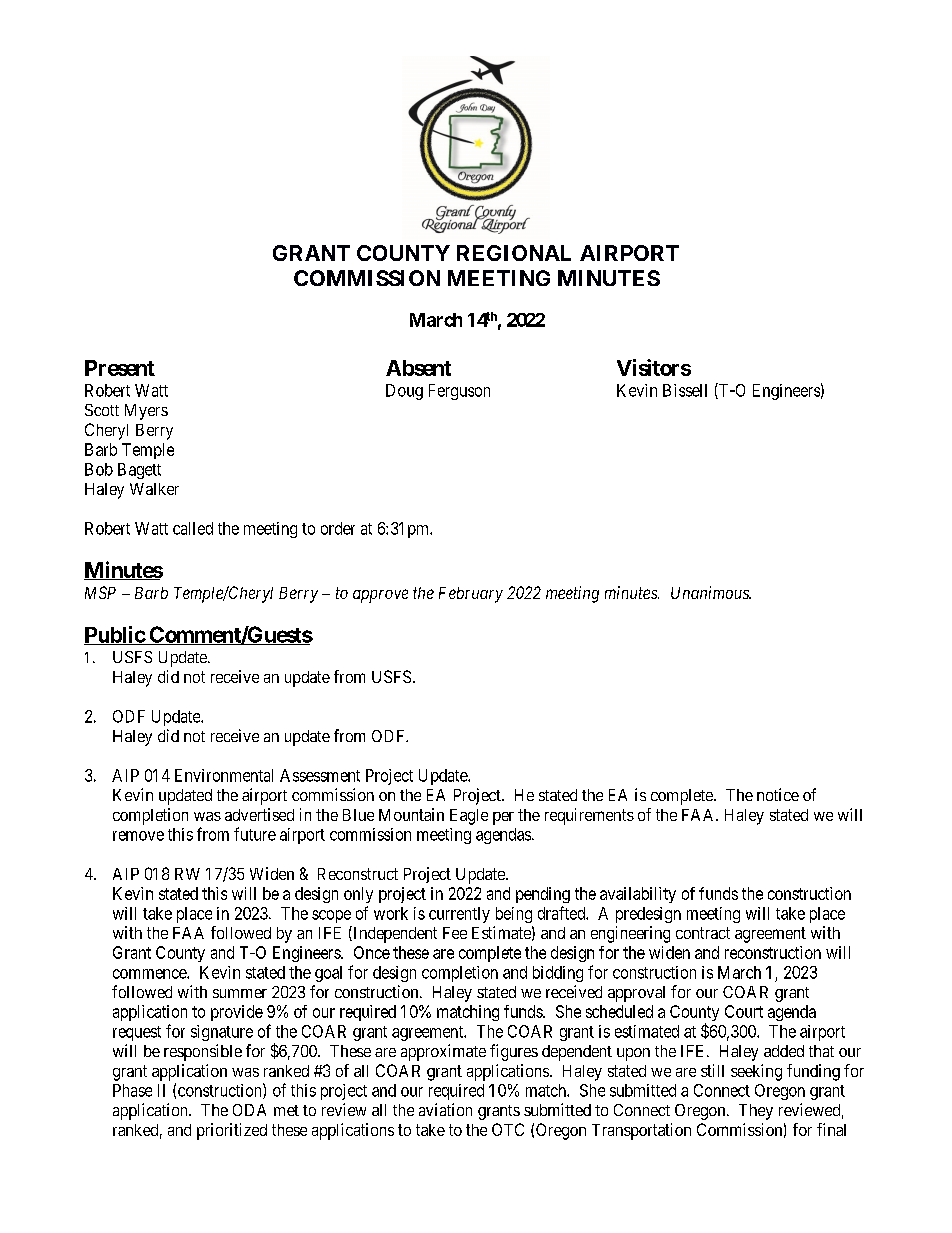 The height and width of the screenshot is (1233, 952). What do you see at coordinates (120, 368) in the screenshot?
I see `Present` at bounding box center [120, 368].
